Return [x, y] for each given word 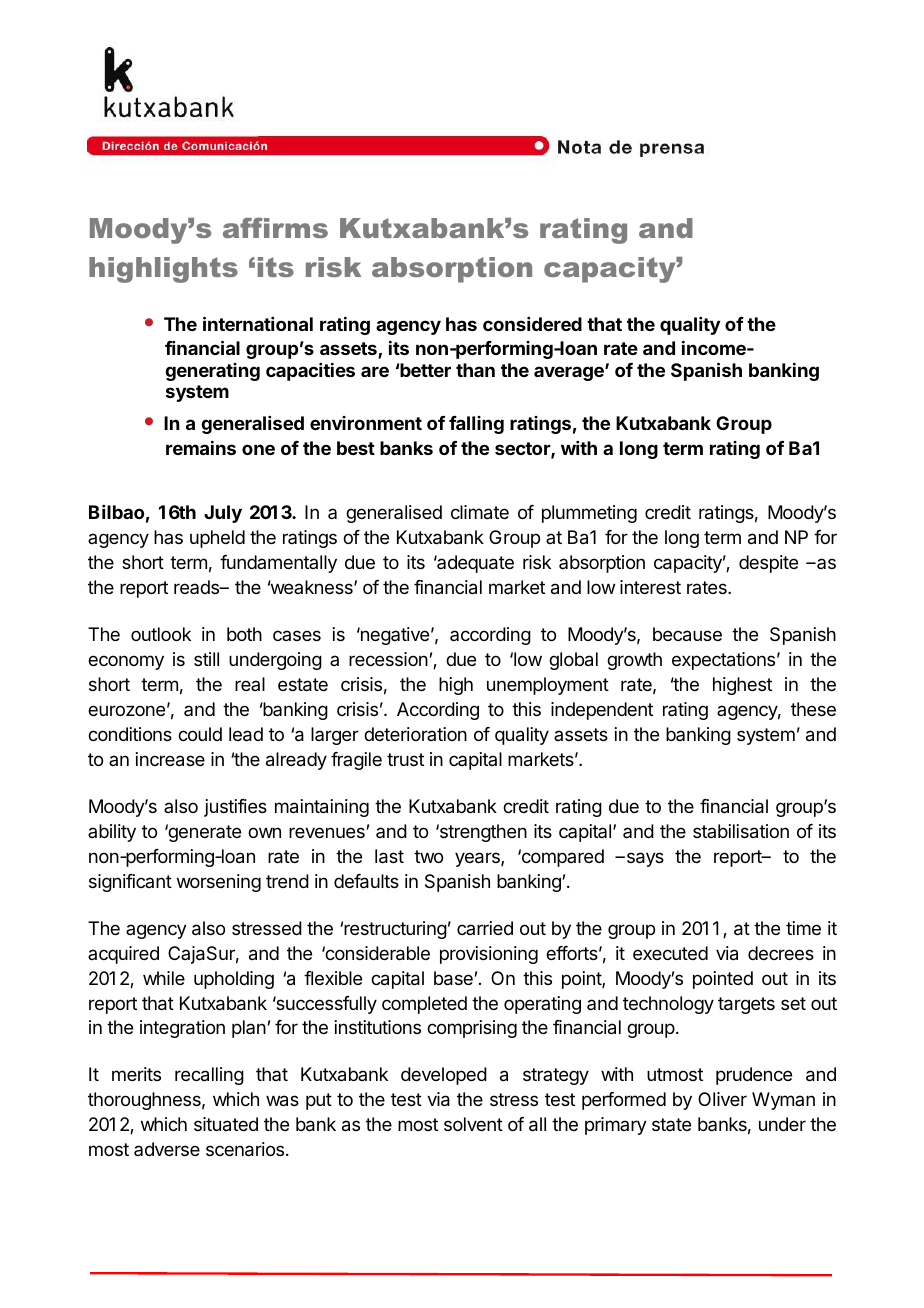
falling [476, 425]
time [803, 928]
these [813, 709]
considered [532, 324]
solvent [473, 1124]
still [206, 659]
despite [768, 564]
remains [201, 448]
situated [226, 1124]
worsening [219, 883]
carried [485, 928]
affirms [275, 228]
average [570, 373]
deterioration [415, 734]
